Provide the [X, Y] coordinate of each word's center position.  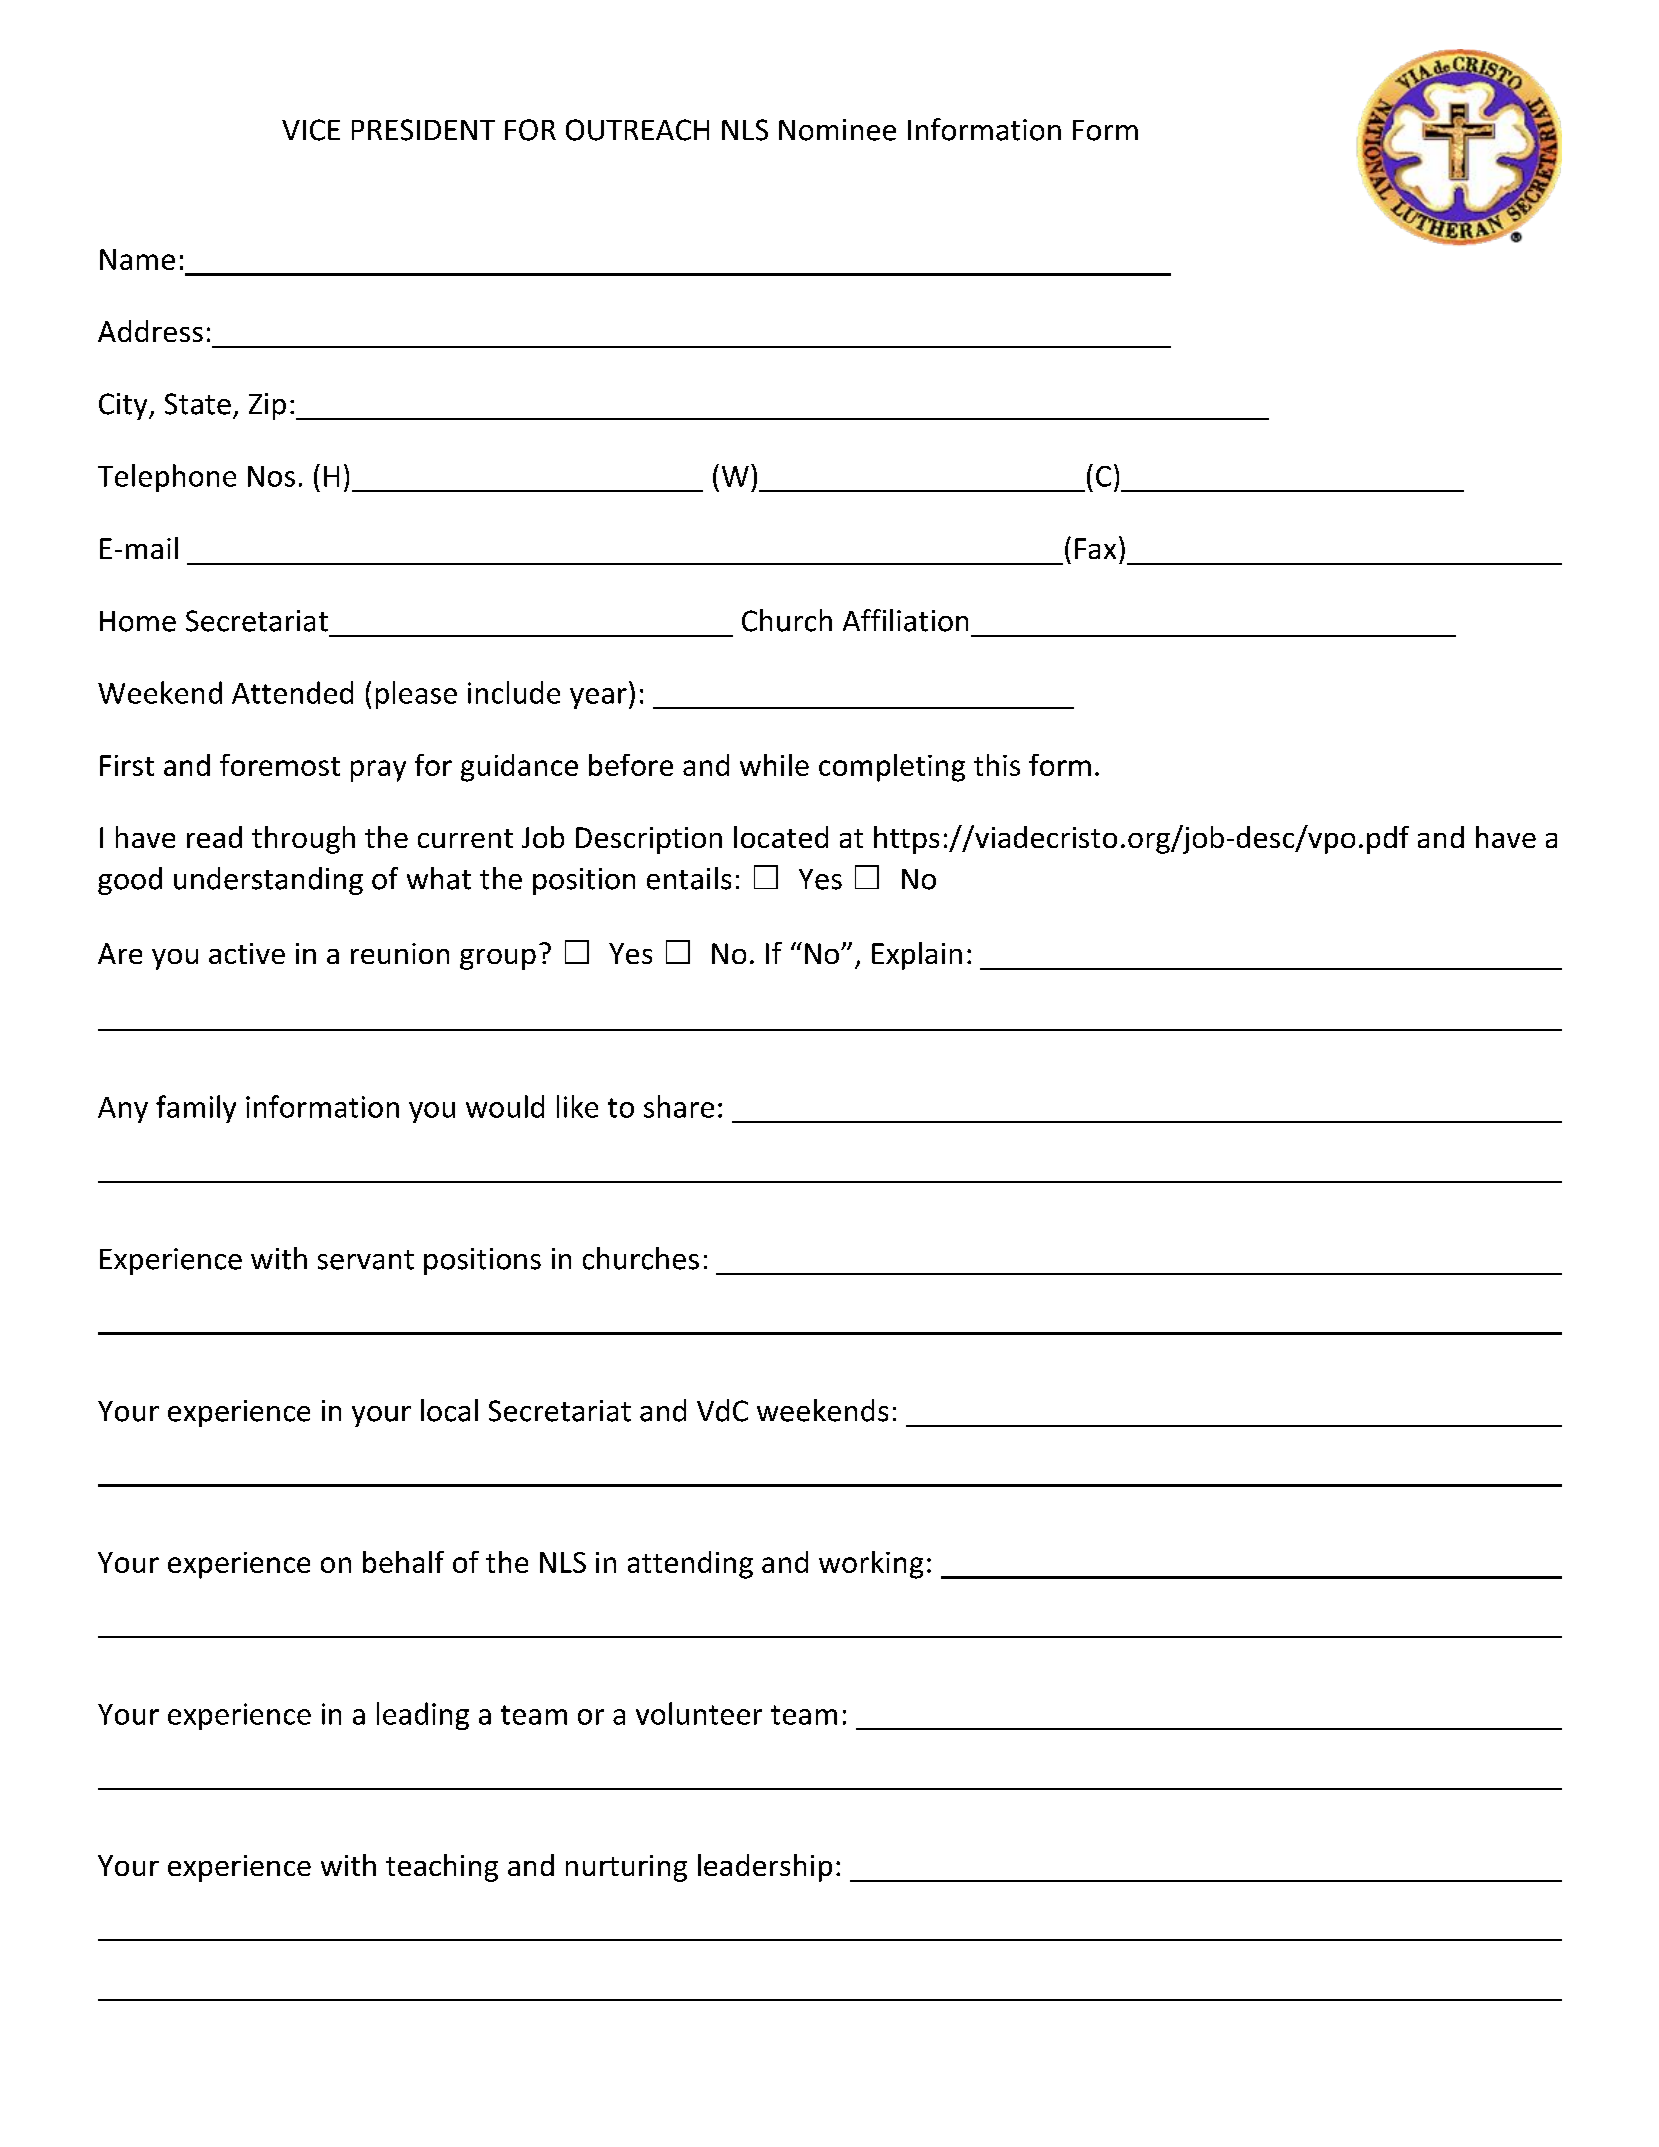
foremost [280, 765]
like [577, 1106]
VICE [311, 130]
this [997, 765]
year [598, 698]
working [871, 1565]
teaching [442, 1868]
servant [366, 1260]
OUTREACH [637, 130]
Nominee [837, 130]
